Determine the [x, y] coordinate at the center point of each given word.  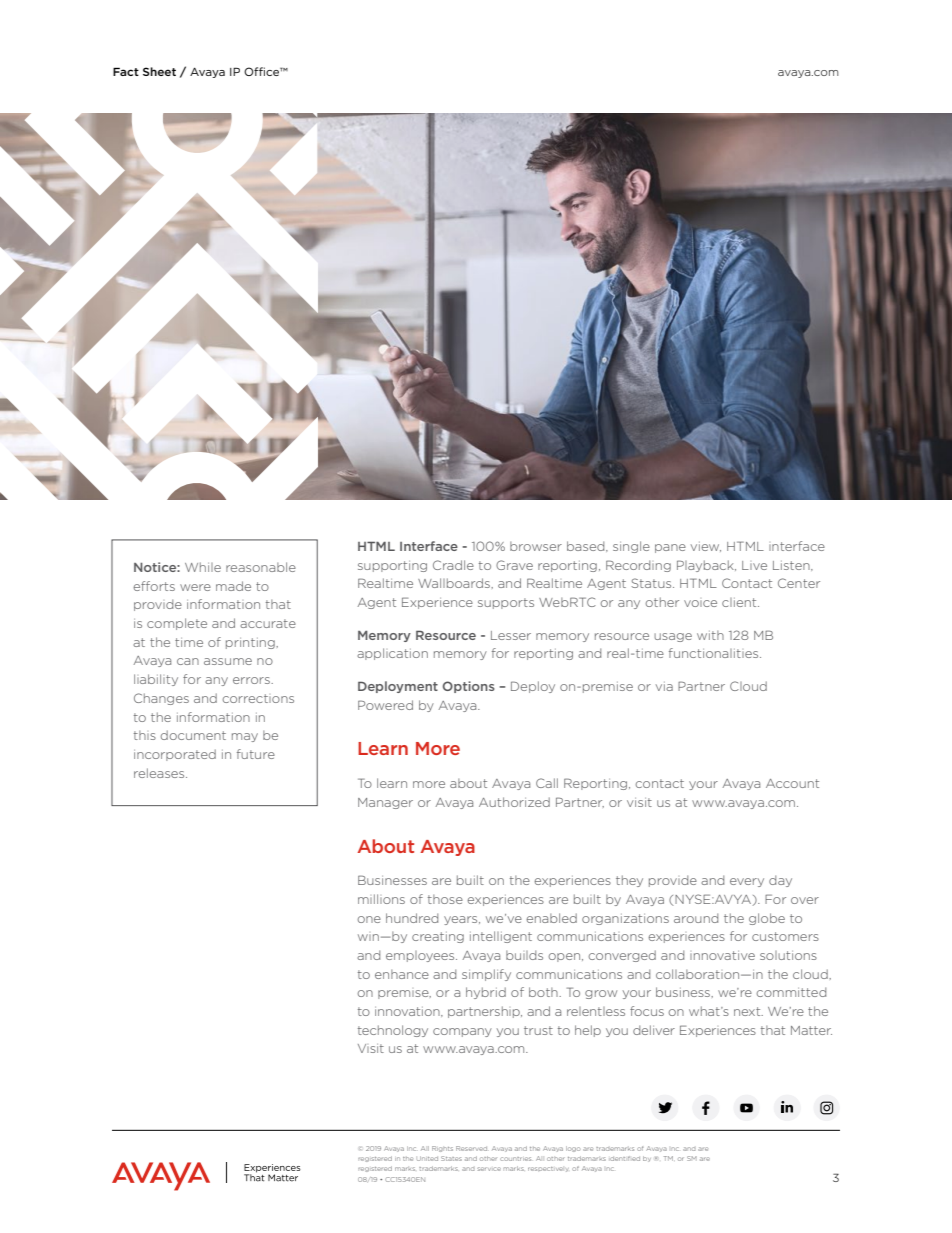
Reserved [471, 1148]
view [706, 547]
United [427, 1158]
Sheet [159, 71]
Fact [126, 71]
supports [506, 603]
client [740, 602]
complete [177, 624]
